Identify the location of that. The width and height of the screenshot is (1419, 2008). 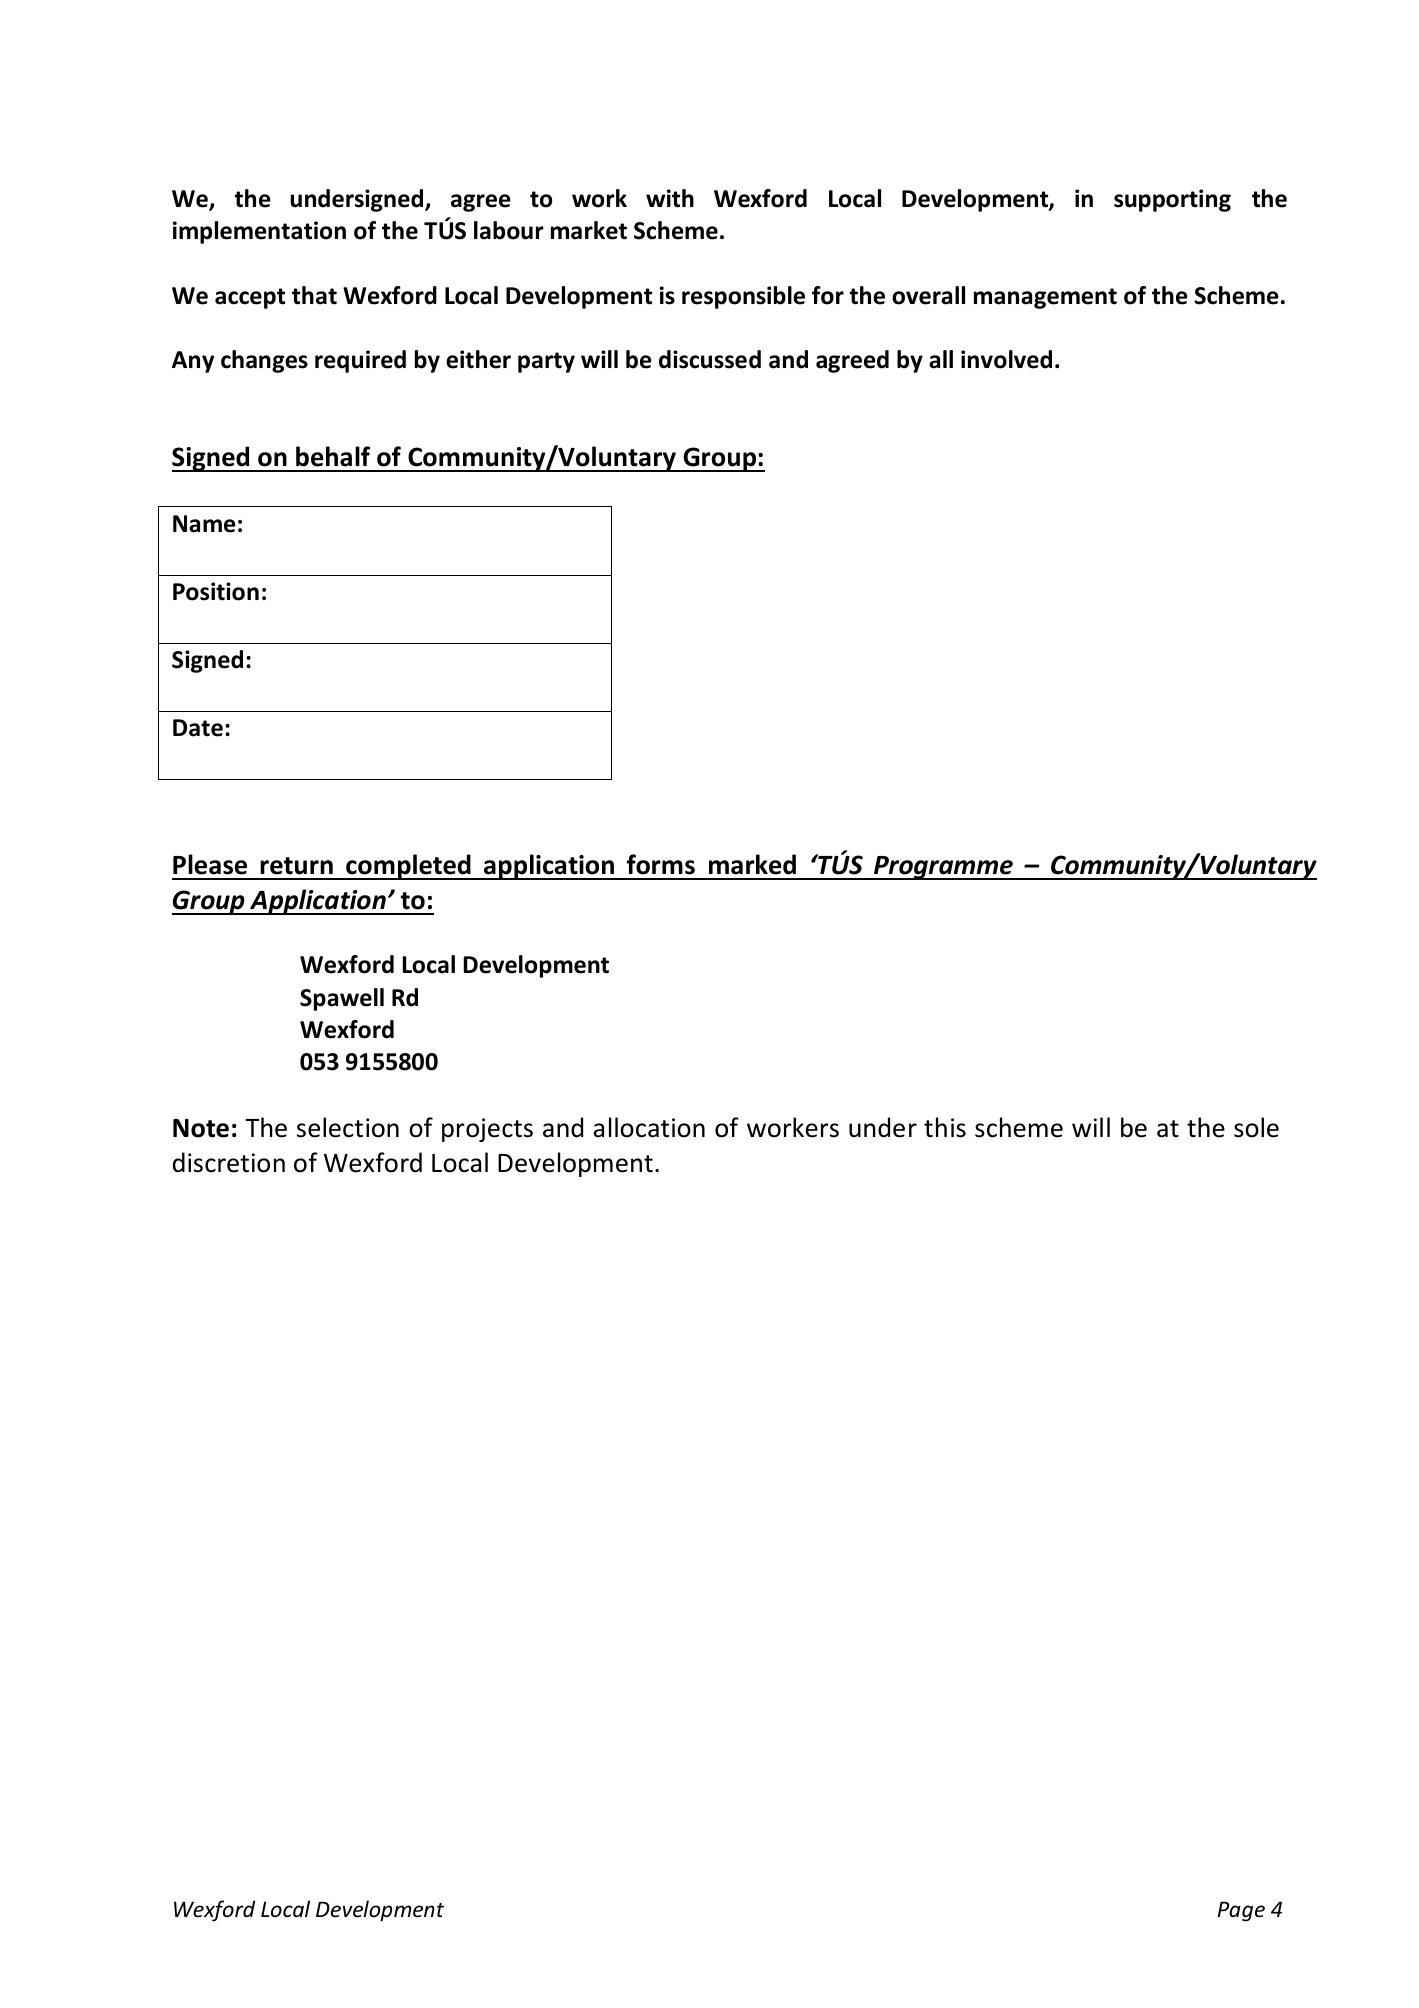
(314, 295).
